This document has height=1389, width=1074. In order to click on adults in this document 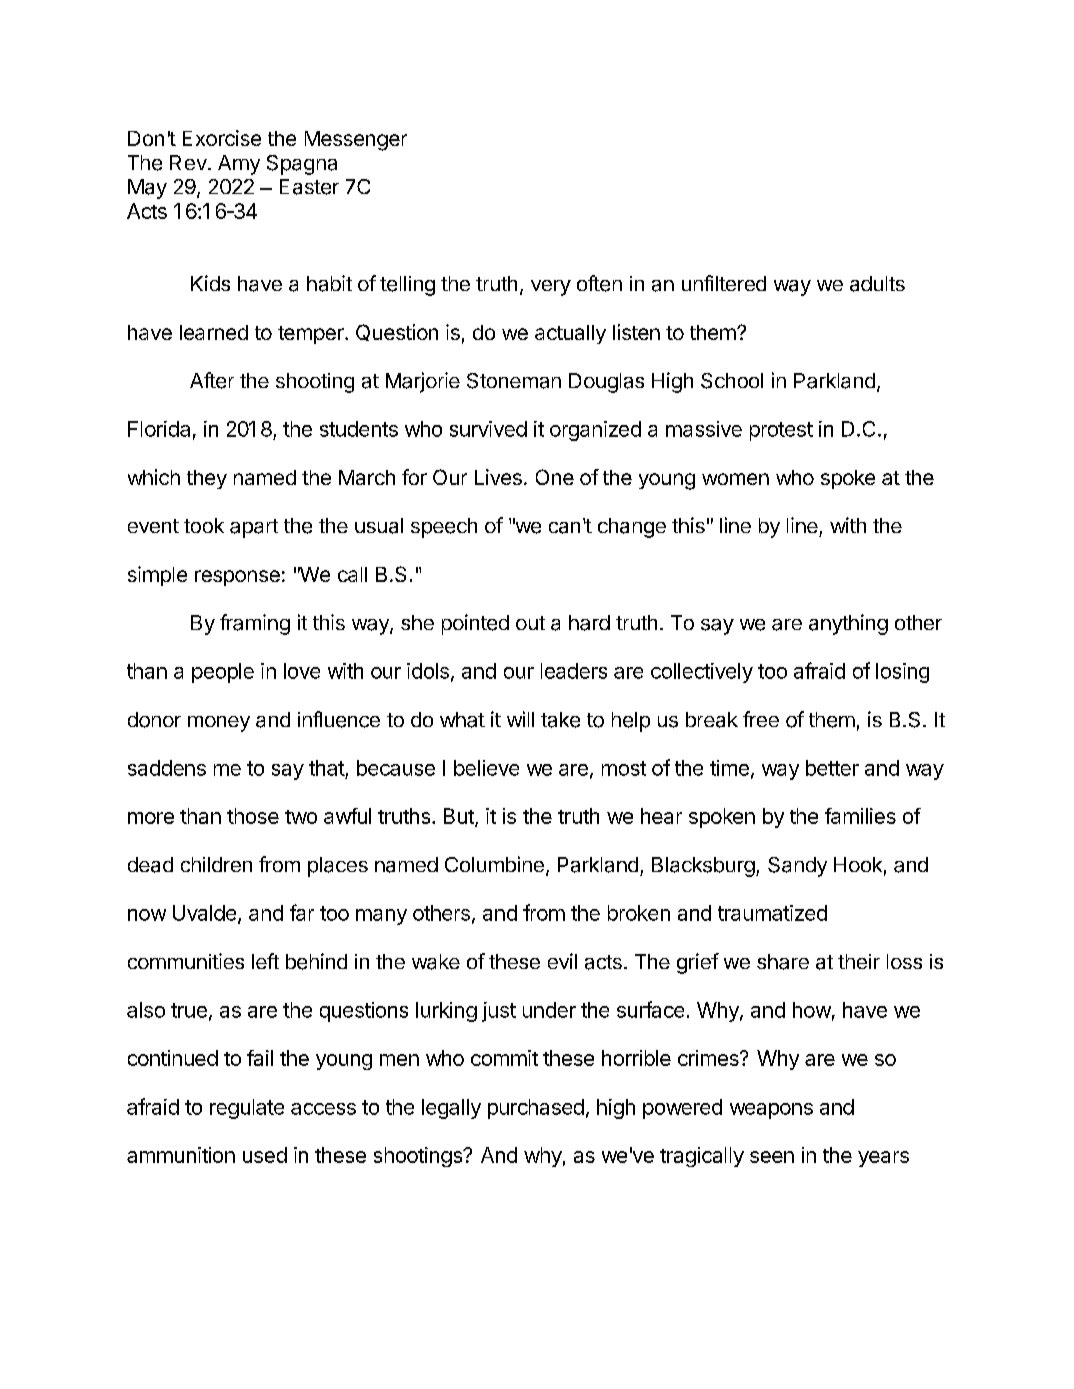, I will do `click(877, 284)`.
